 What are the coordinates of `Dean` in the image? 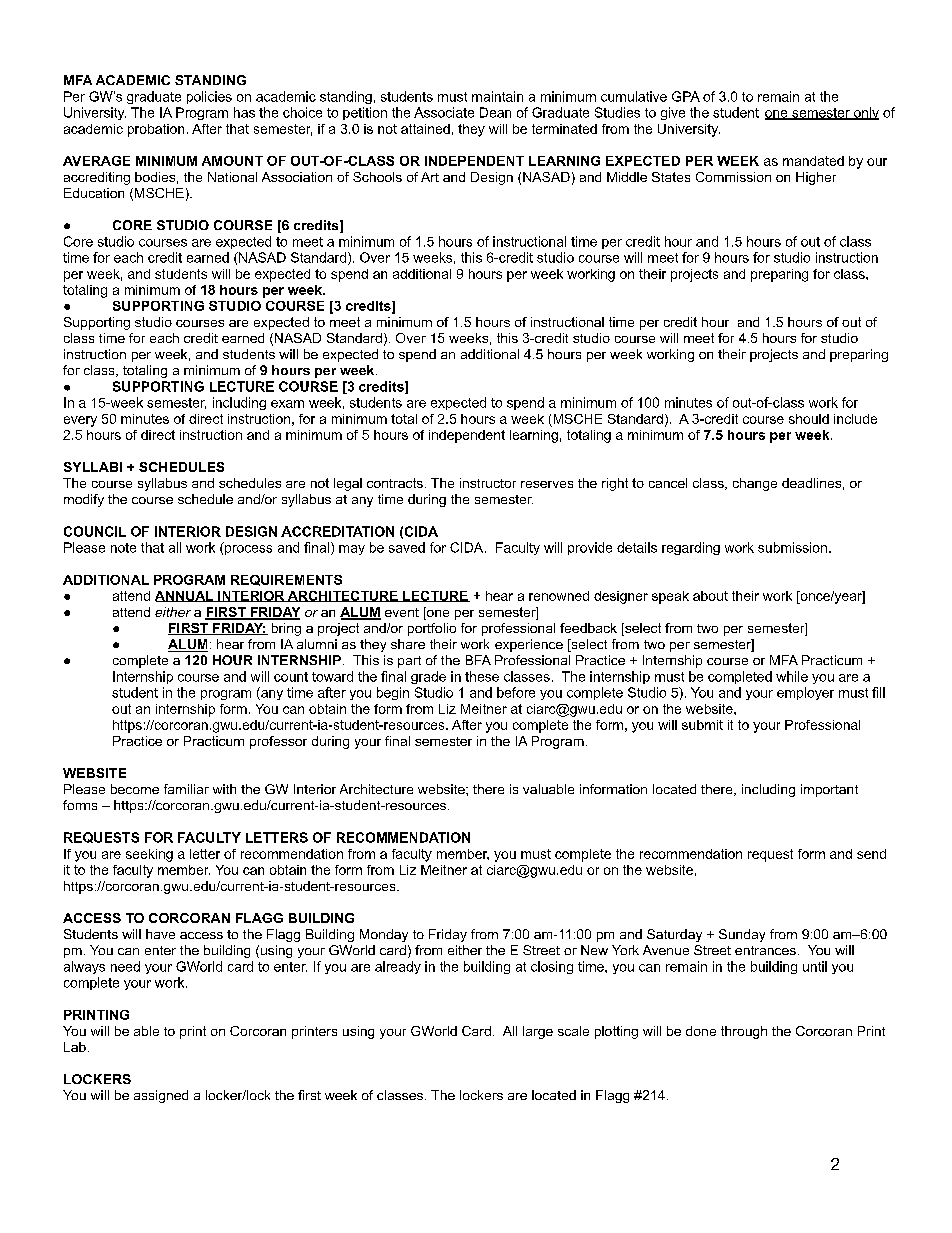 It's located at (495, 112).
